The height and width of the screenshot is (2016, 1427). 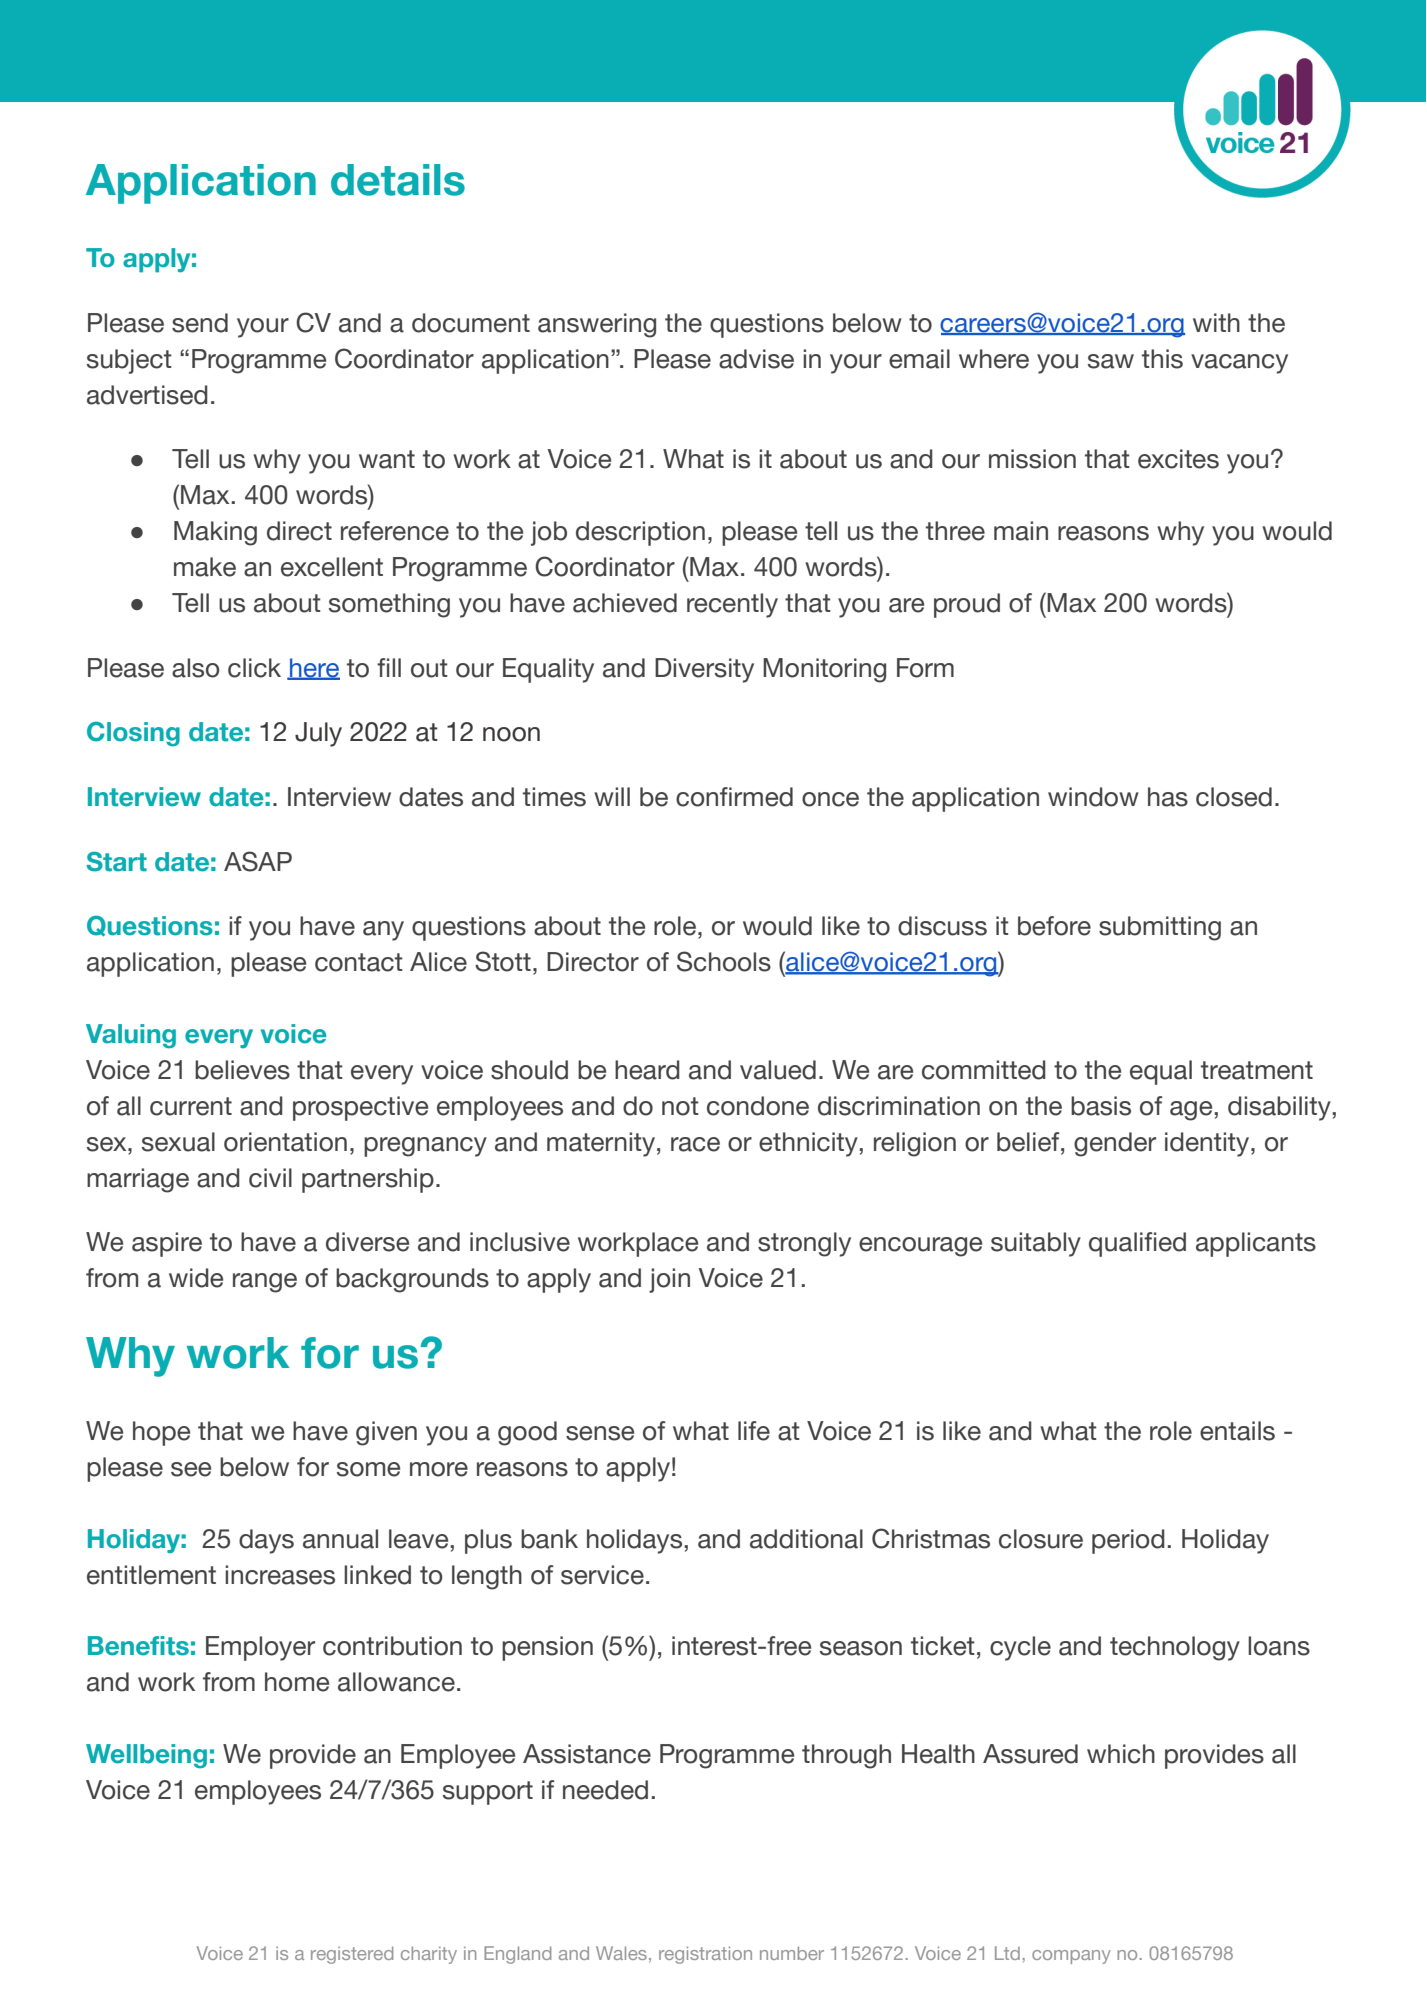 I want to click on with, so click(x=1216, y=322).
